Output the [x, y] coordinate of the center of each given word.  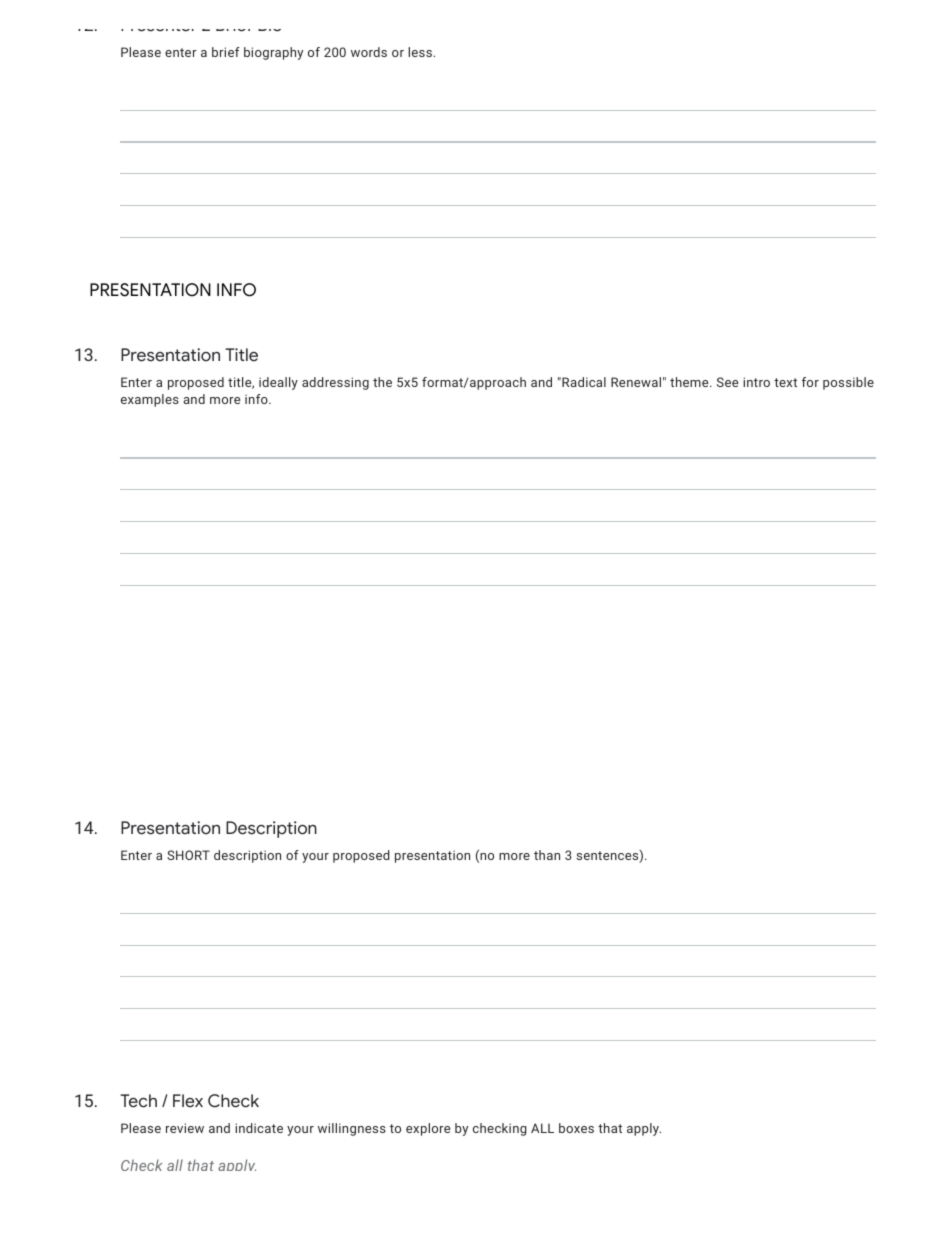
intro [756, 382]
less [420, 52]
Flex [188, 1101]
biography [273, 53]
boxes [576, 1128]
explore [428, 1129]
